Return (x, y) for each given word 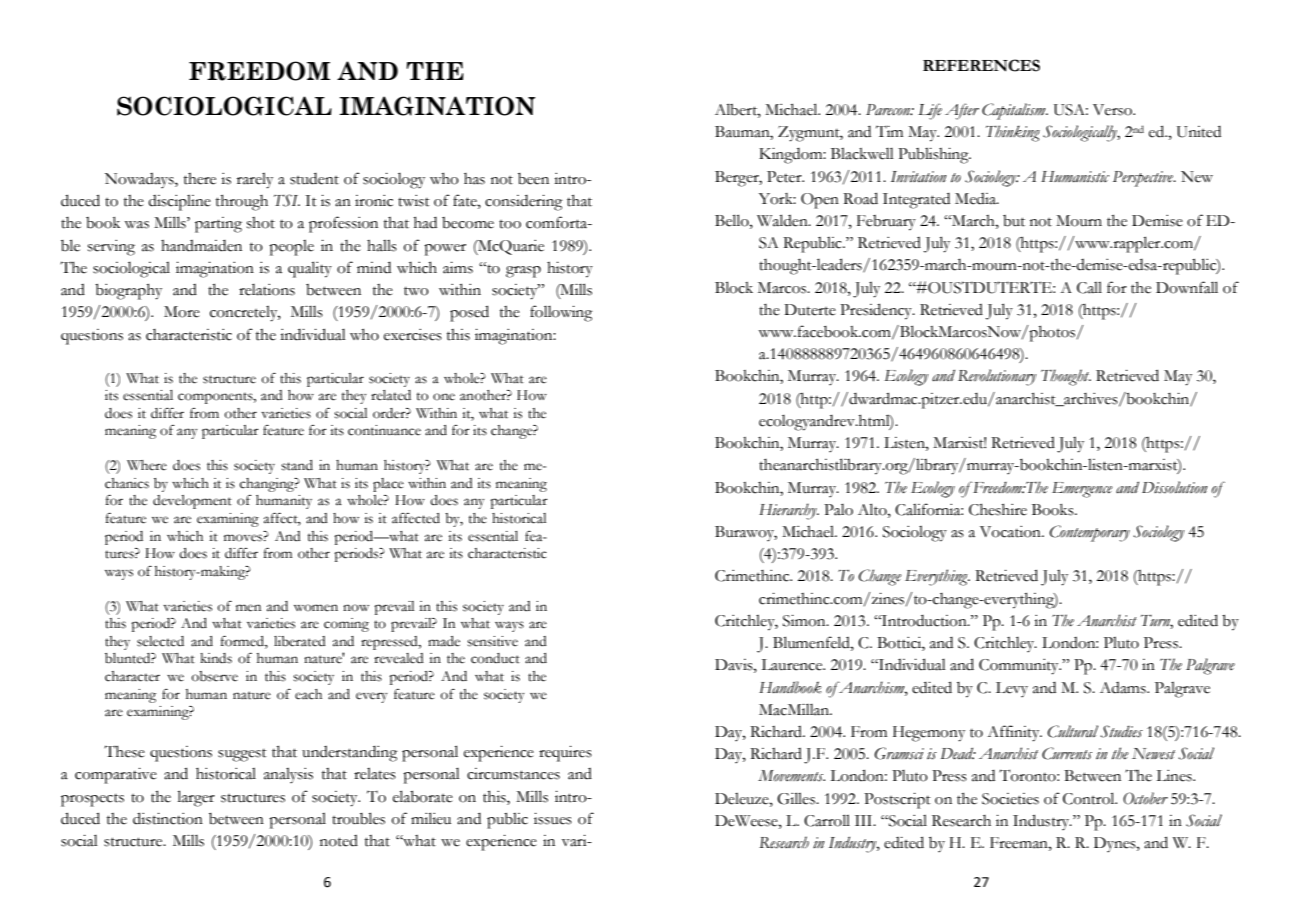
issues (553, 819)
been (533, 179)
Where (147, 465)
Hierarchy (789, 511)
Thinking (1013, 133)
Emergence (1082, 490)
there (200, 179)
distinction (168, 818)
